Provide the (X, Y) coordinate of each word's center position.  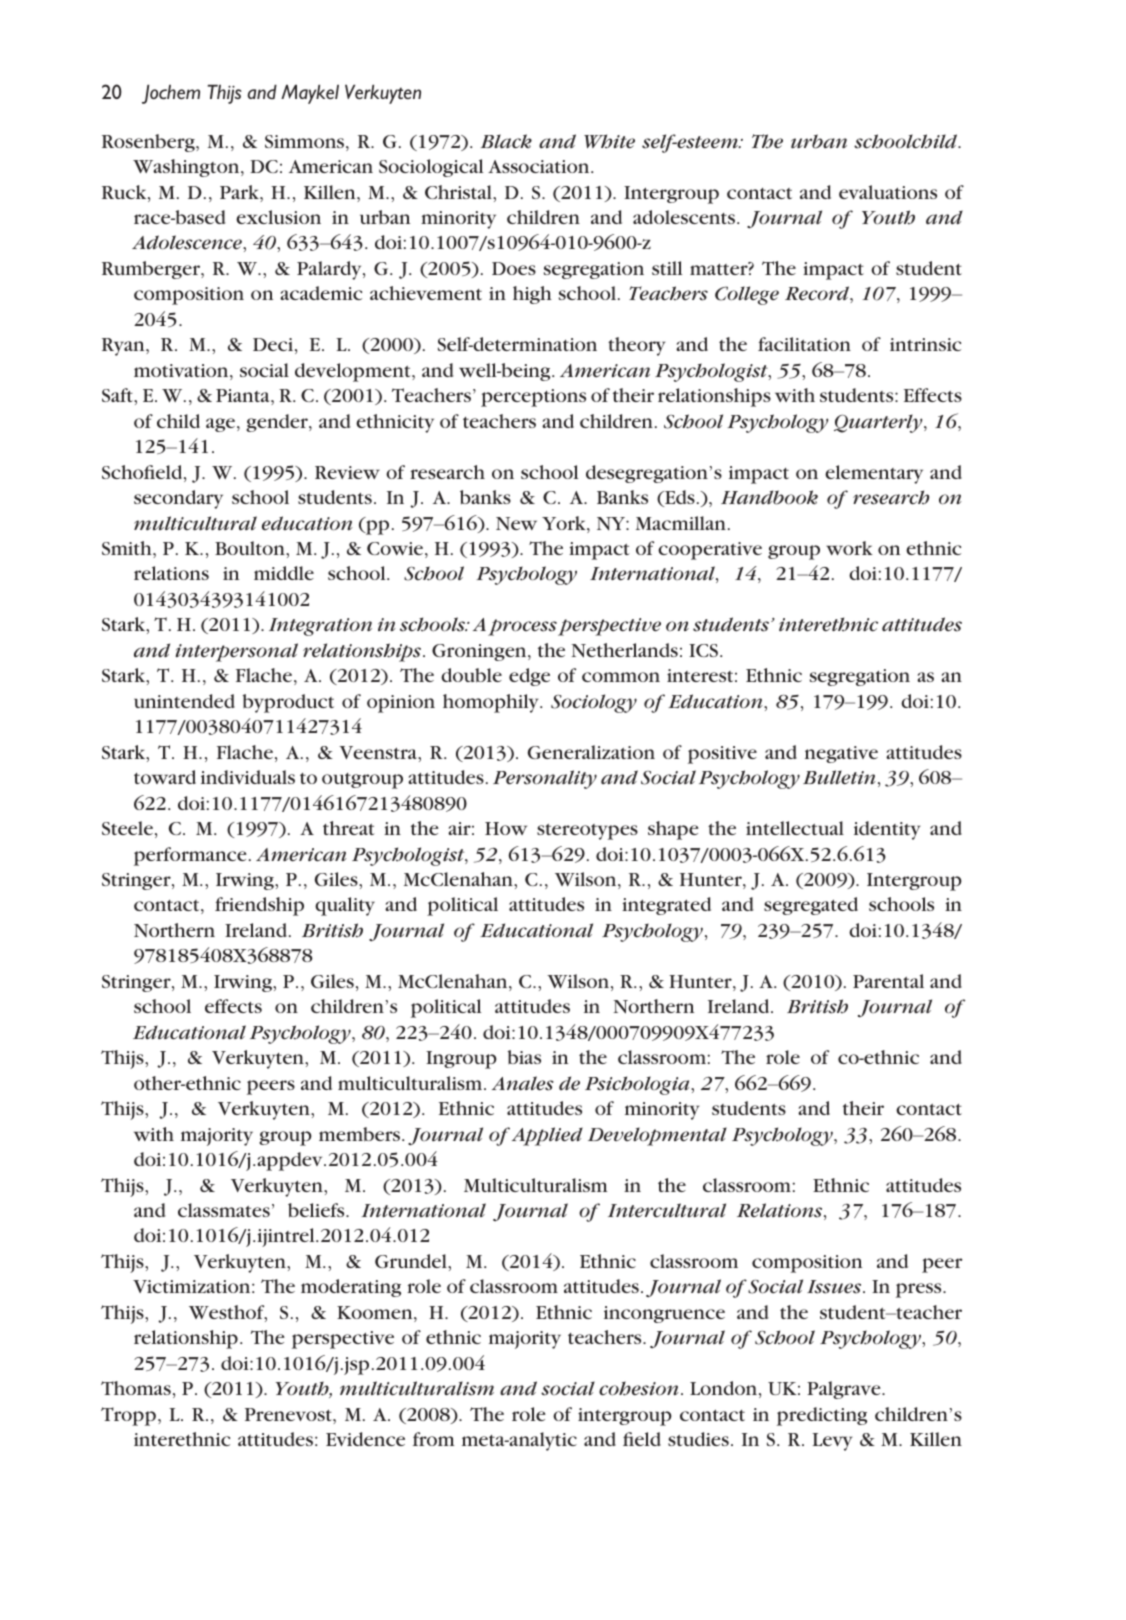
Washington (187, 168)
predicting (822, 1416)
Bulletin (839, 777)
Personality (545, 779)
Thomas (136, 1388)
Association (540, 166)
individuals (248, 777)
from (433, 1439)
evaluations (888, 192)
